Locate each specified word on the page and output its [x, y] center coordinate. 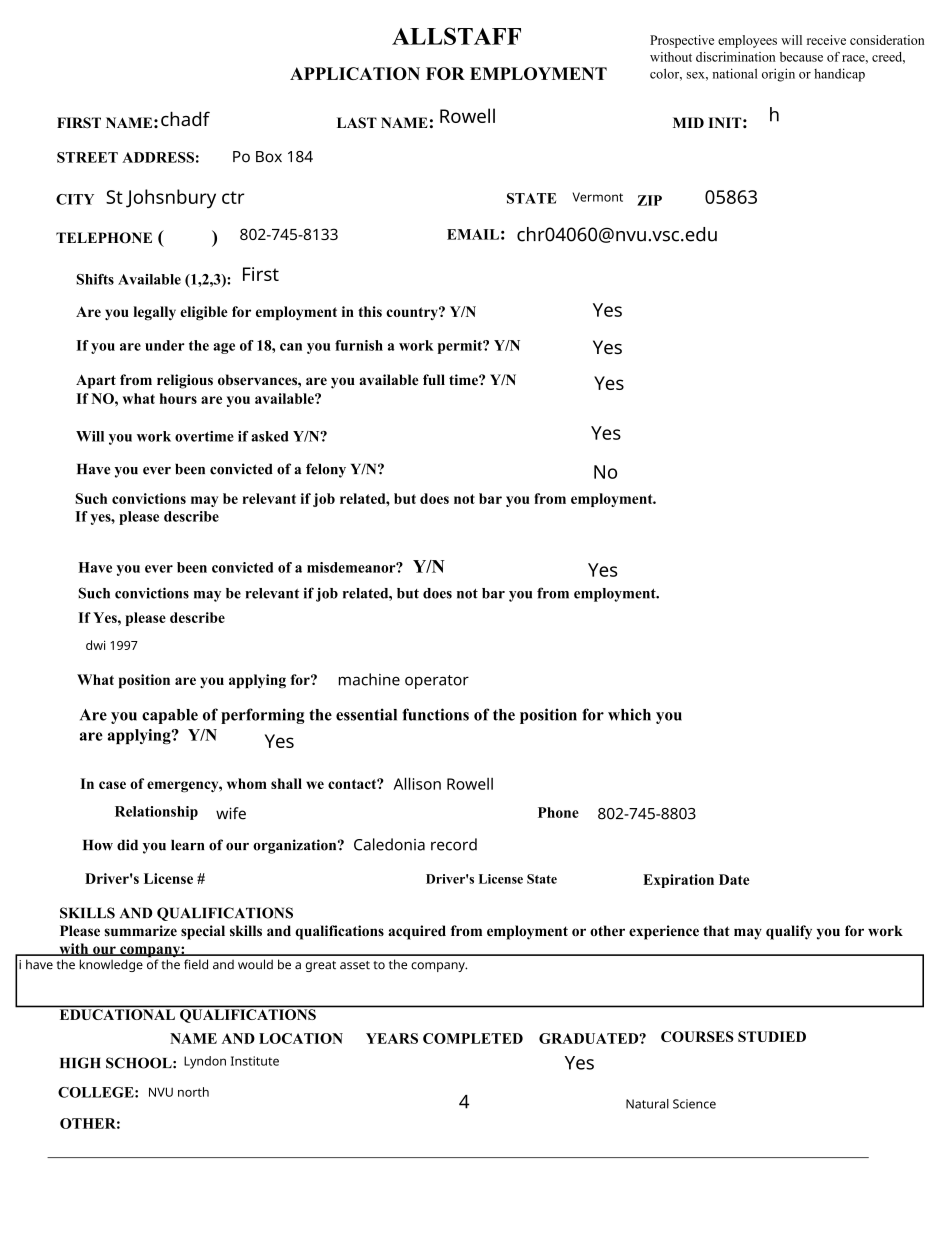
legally [155, 313]
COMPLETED [473, 1038]
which [629, 714]
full [434, 379]
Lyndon [205, 1062]
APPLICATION [355, 73]
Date [734, 879]
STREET [87, 157]
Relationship [156, 813]
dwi [95, 645]
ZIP [649, 200]
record [454, 844]
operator [437, 682]
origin [778, 75]
